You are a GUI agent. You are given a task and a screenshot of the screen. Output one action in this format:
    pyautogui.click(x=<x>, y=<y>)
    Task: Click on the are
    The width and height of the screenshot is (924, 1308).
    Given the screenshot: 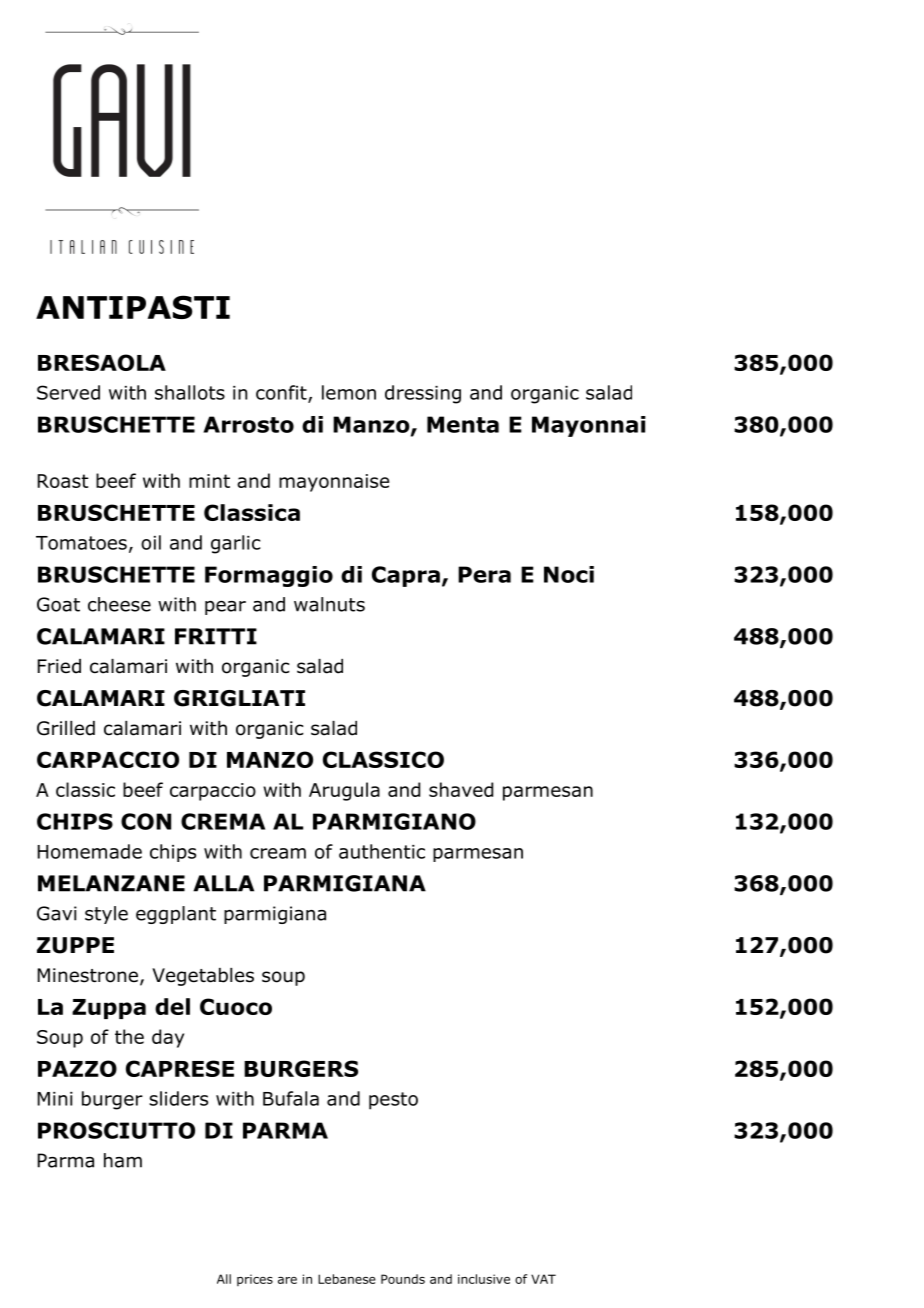 What is the action you would take?
    pyautogui.click(x=287, y=1280)
